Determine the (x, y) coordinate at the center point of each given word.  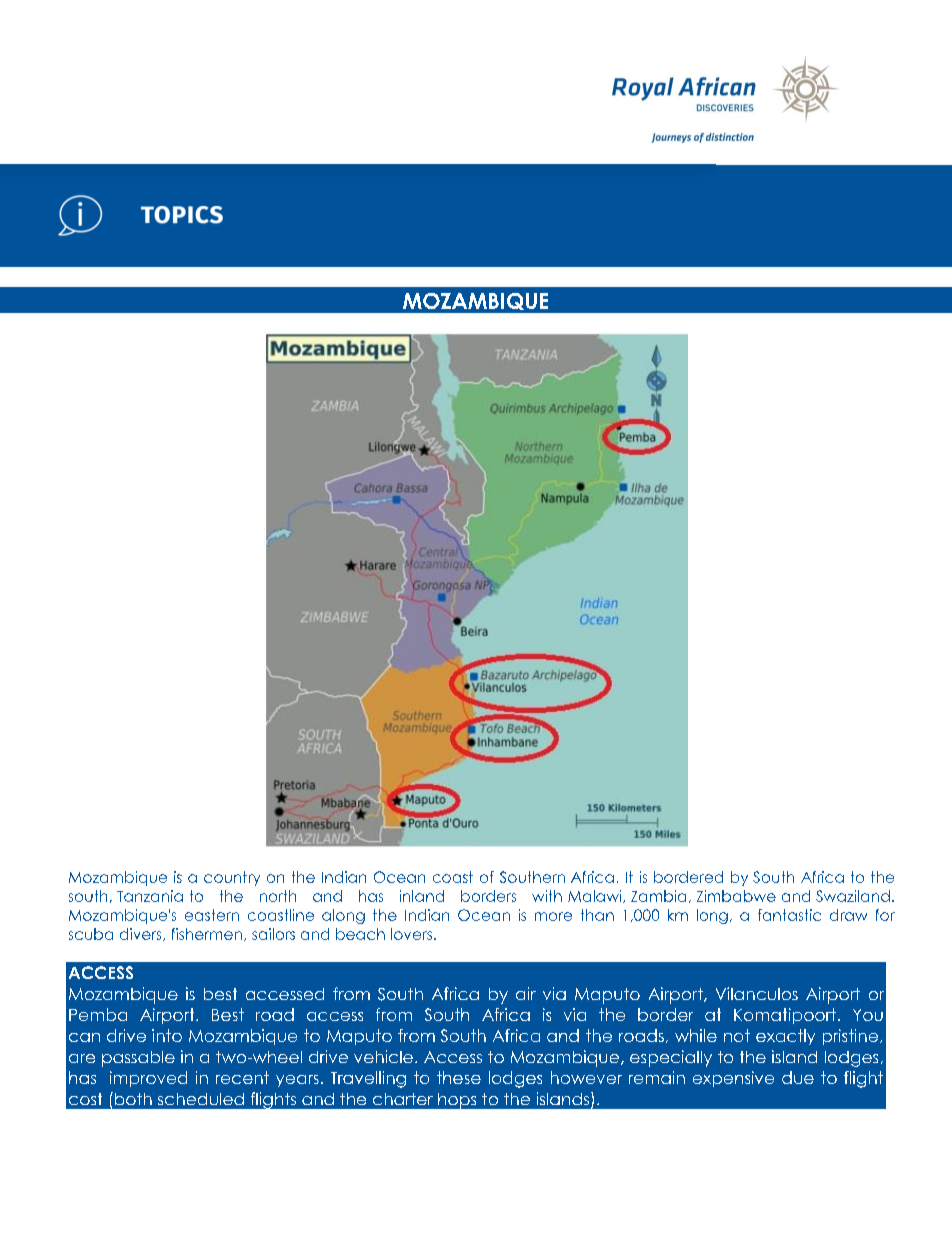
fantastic (789, 915)
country (232, 878)
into (167, 1035)
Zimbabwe (736, 896)
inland (422, 896)
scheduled (201, 1099)
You (868, 1015)
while (696, 1035)
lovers (411, 934)
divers (142, 934)
